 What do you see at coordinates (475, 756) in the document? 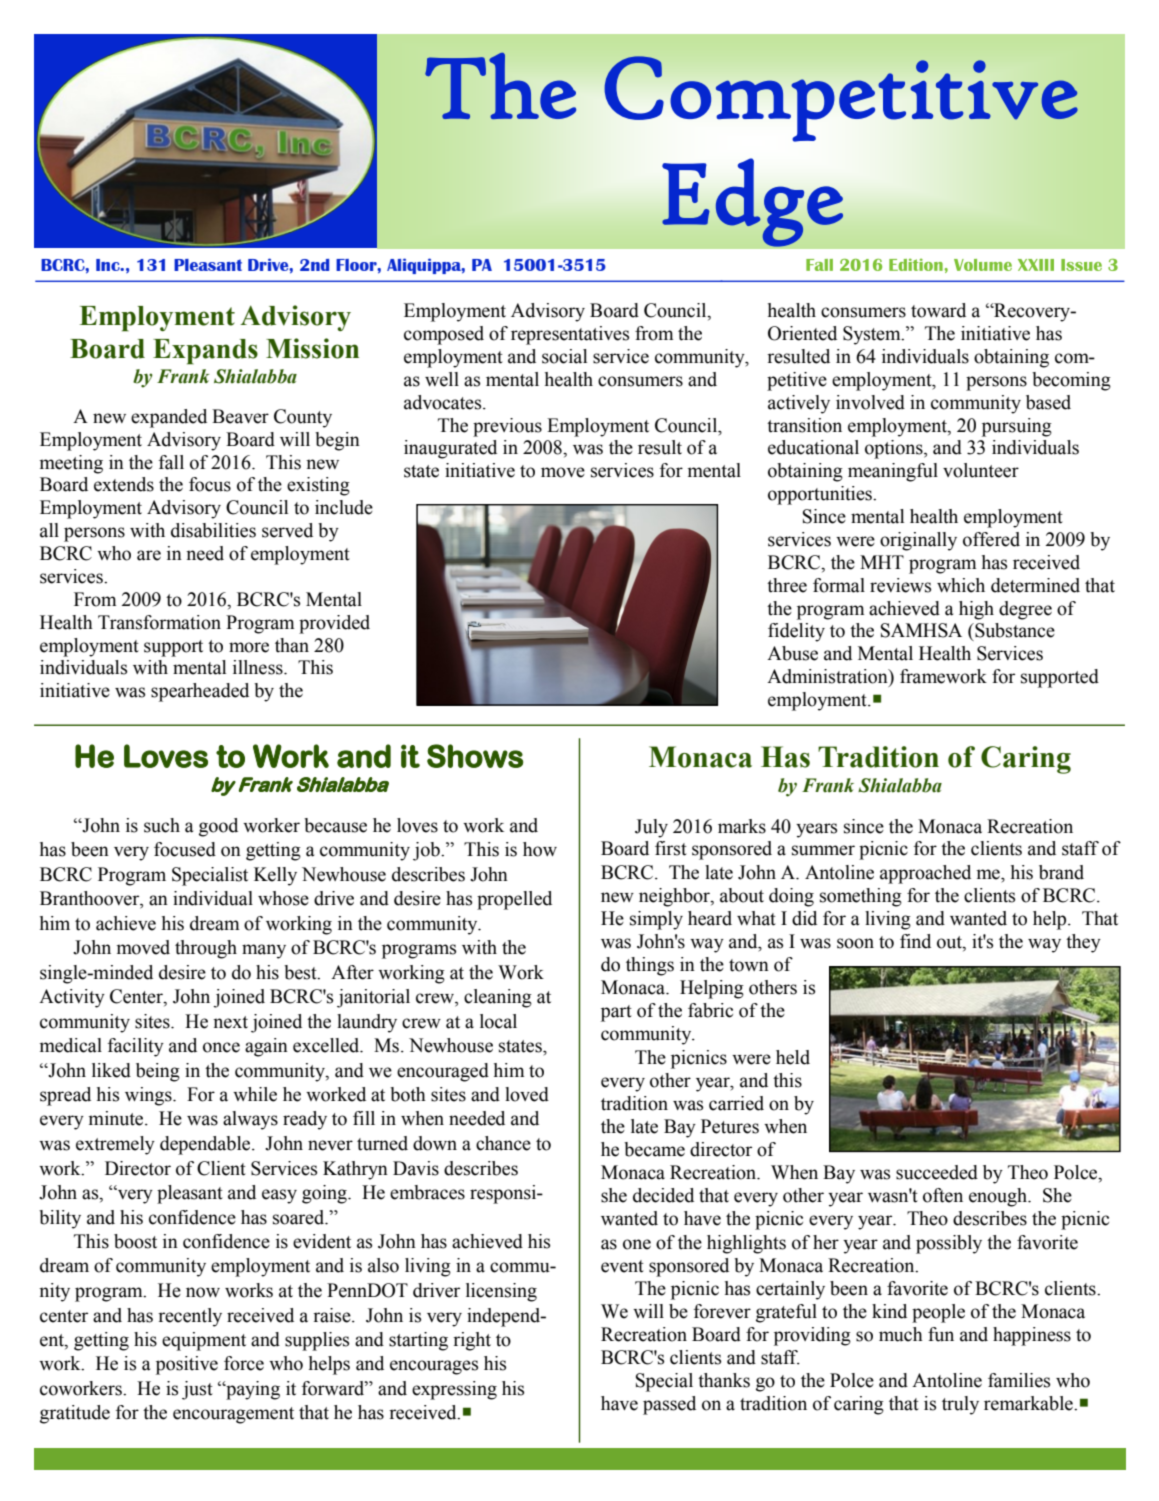
I see `Shows` at bounding box center [475, 756].
